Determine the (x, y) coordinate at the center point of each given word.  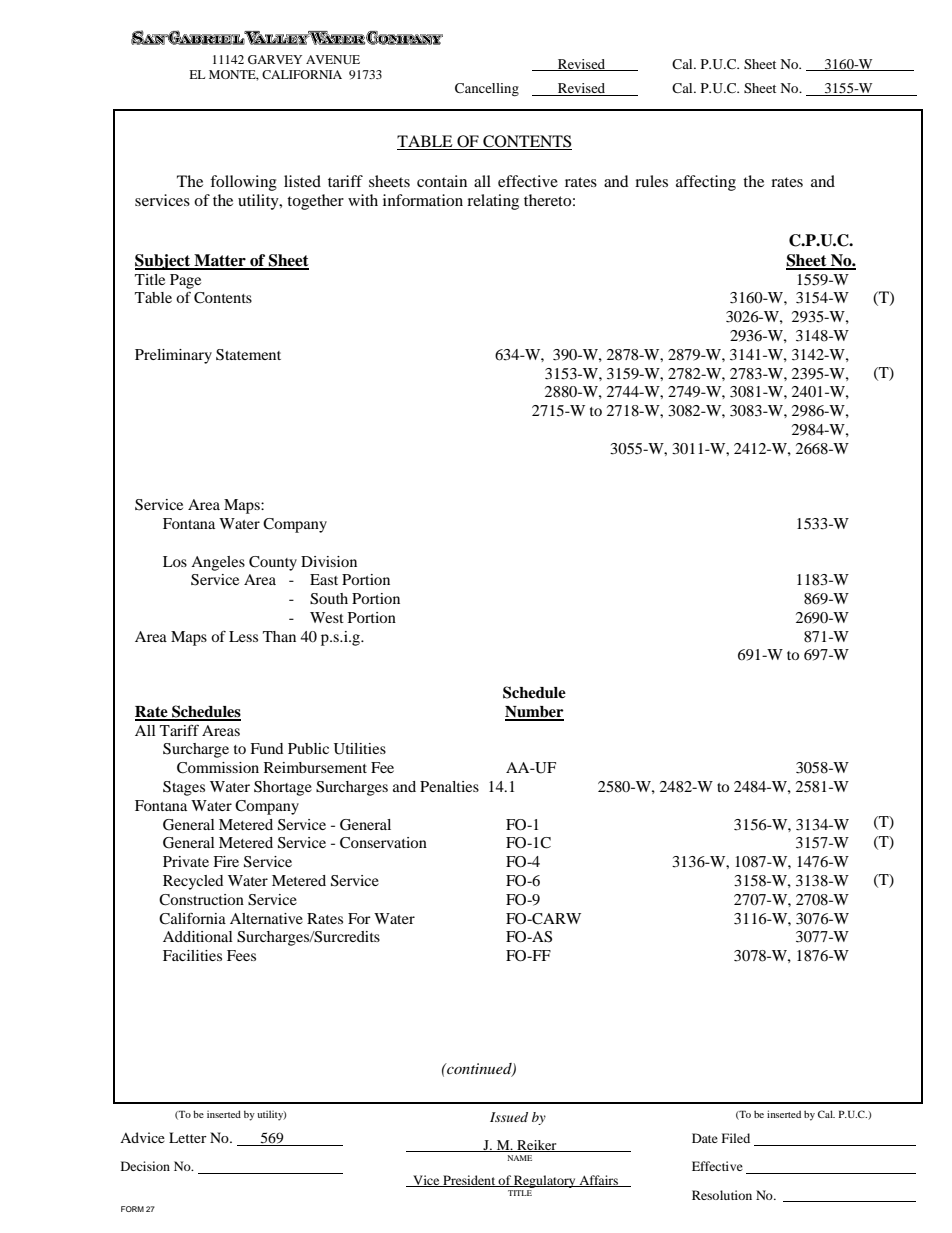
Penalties (449, 786)
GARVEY (275, 59)
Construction (201, 900)
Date (705, 1138)
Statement (248, 355)
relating (493, 202)
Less (243, 636)
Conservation (383, 843)
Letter (188, 1137)
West (327, 617)
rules (651, 181)
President (469, 1181)
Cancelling (487, 90)
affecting (706, 183)
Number (534, 713)
